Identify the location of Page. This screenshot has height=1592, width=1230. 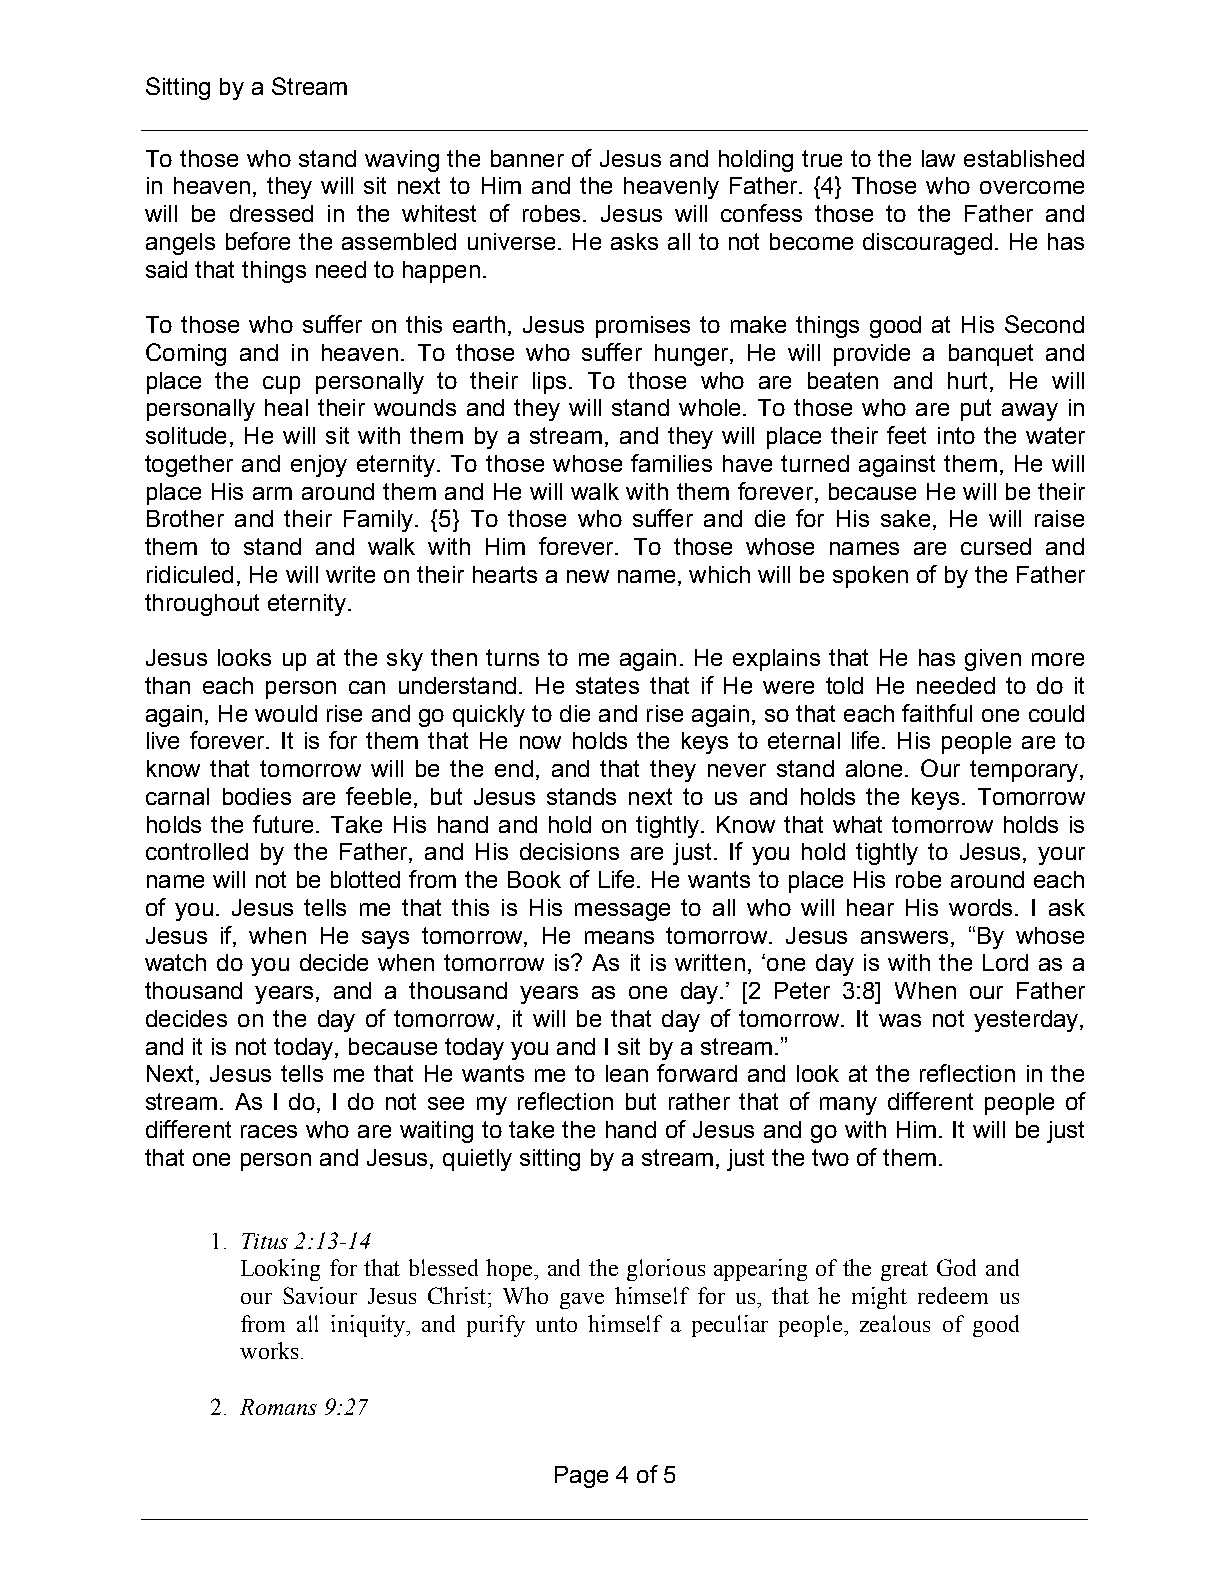
(581, 1477).
